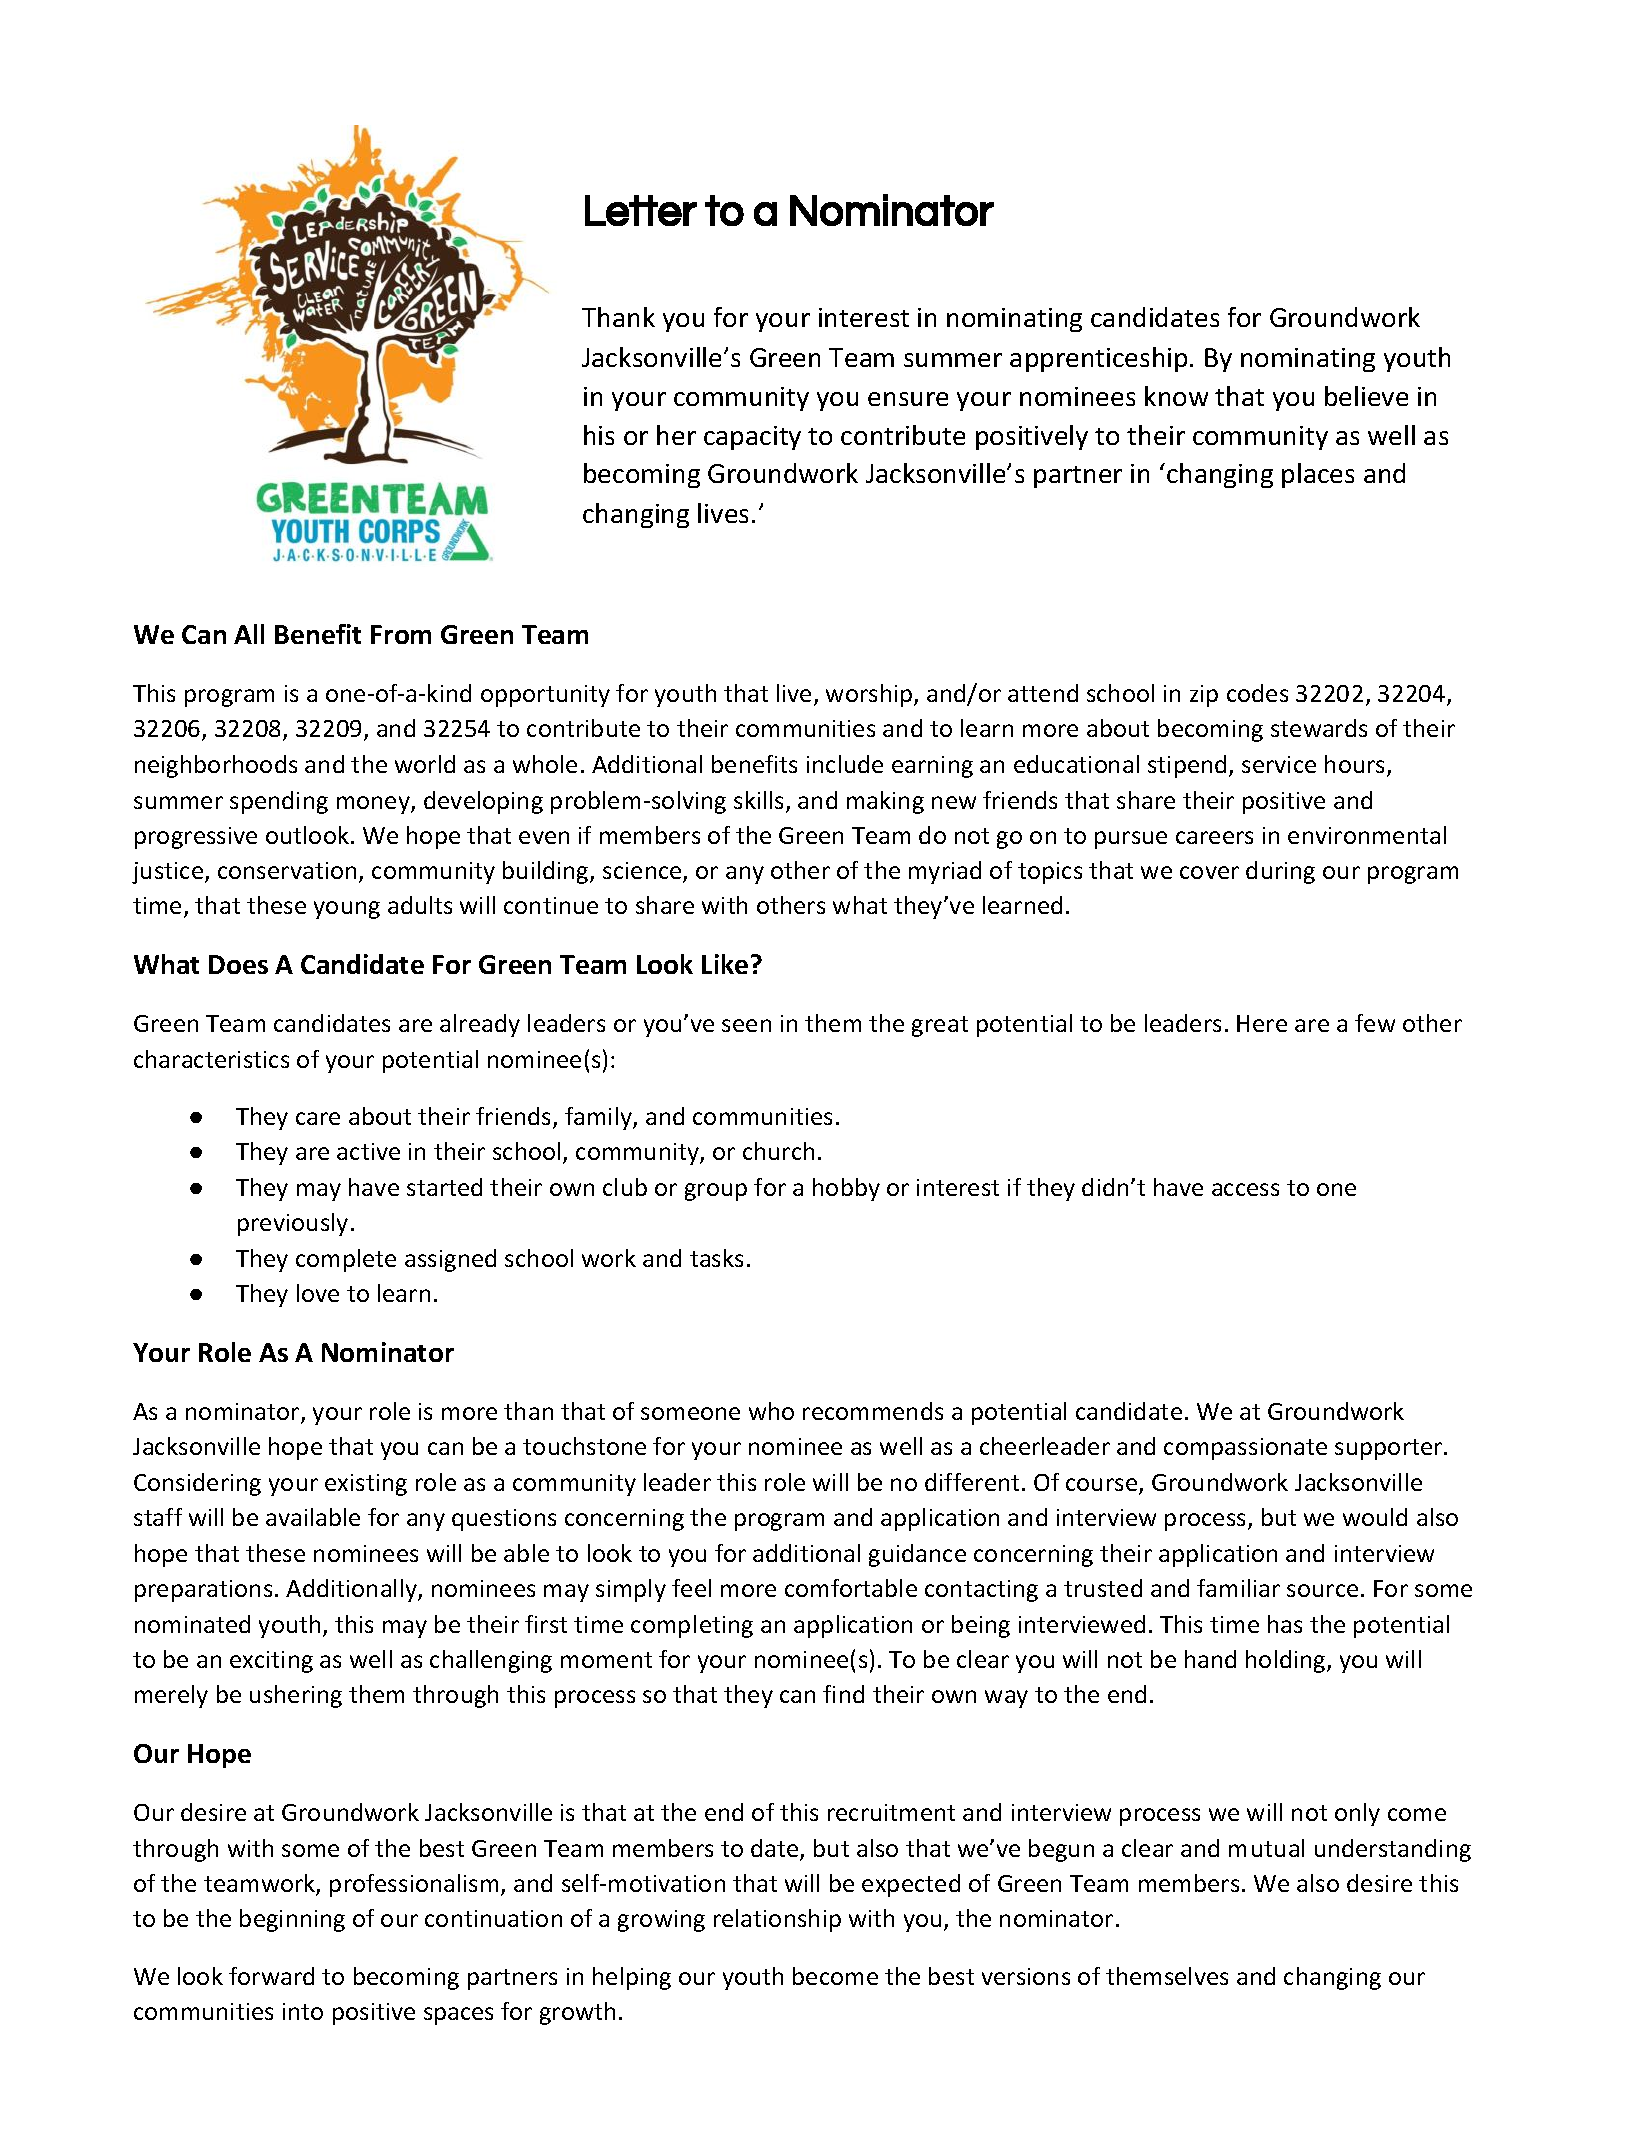 This page has width=1647, height=2132. What do you see at coordinates (778, 1151) in the page?
I see `church` at bounding box center [778, 1151].
